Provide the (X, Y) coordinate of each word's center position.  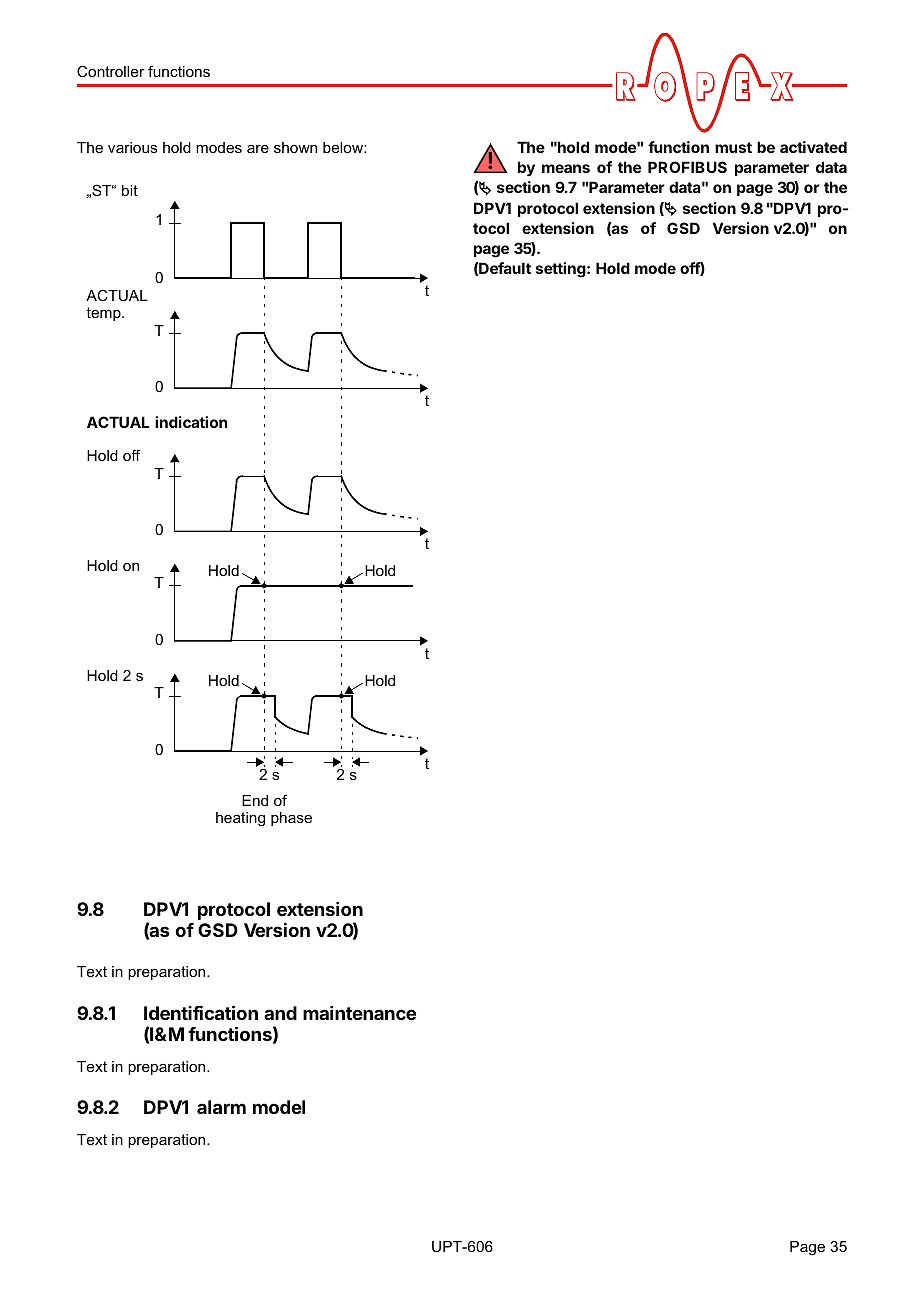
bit (130, 190)
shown (295, 147)
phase (291, 819)
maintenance (359, 1013)
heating (240, 819)
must (733, 147)
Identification (201, 1012)
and (280, 1013)
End (255, 800)
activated (813, 147)
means (566, 168)
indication (191, 422)
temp (104, 314)
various (132, 147)
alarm (221, 1107)
